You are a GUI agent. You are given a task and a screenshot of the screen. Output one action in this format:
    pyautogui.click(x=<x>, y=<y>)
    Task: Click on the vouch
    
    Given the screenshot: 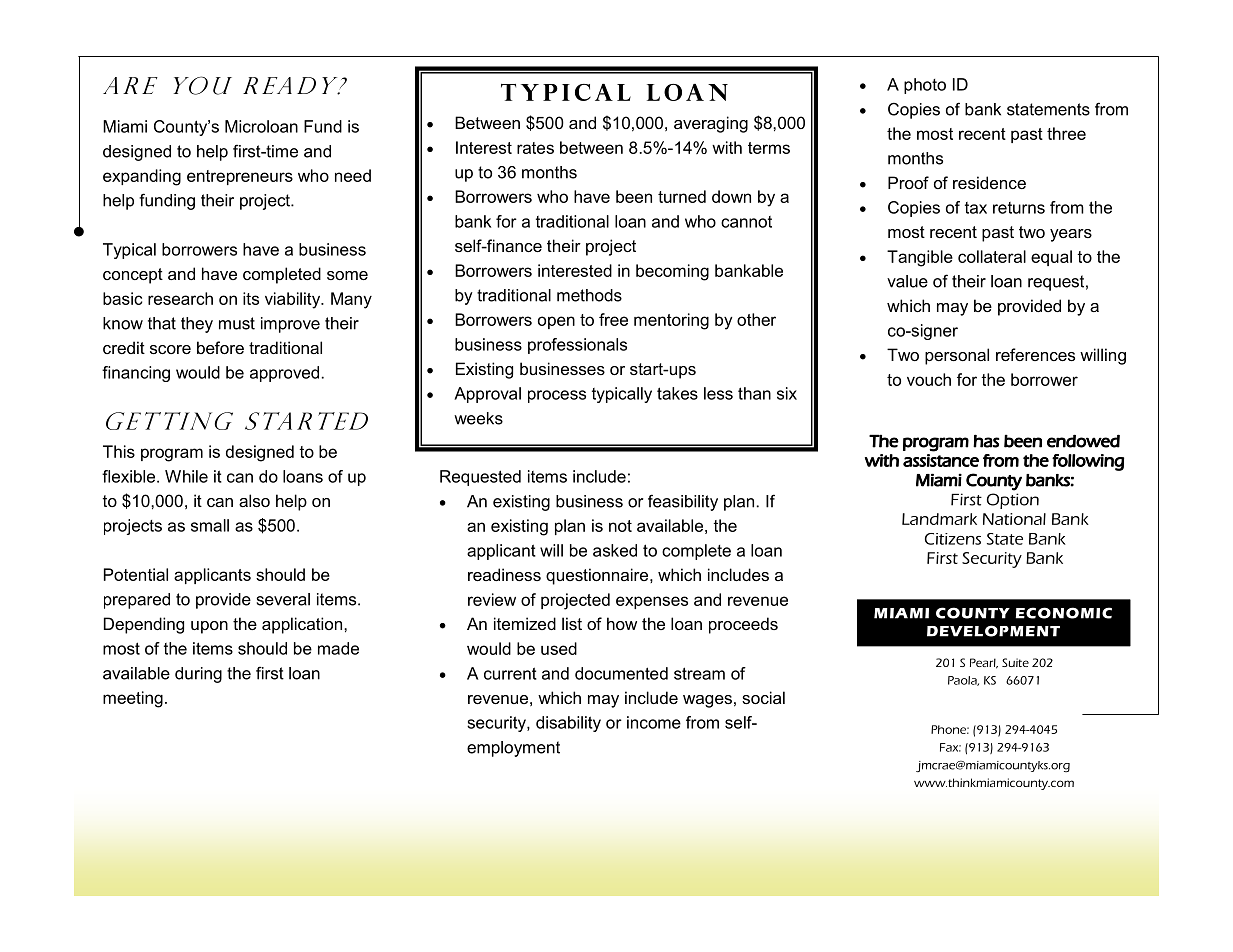 What is the action you would take?
    pyautogui.click(x=929, y=379)
